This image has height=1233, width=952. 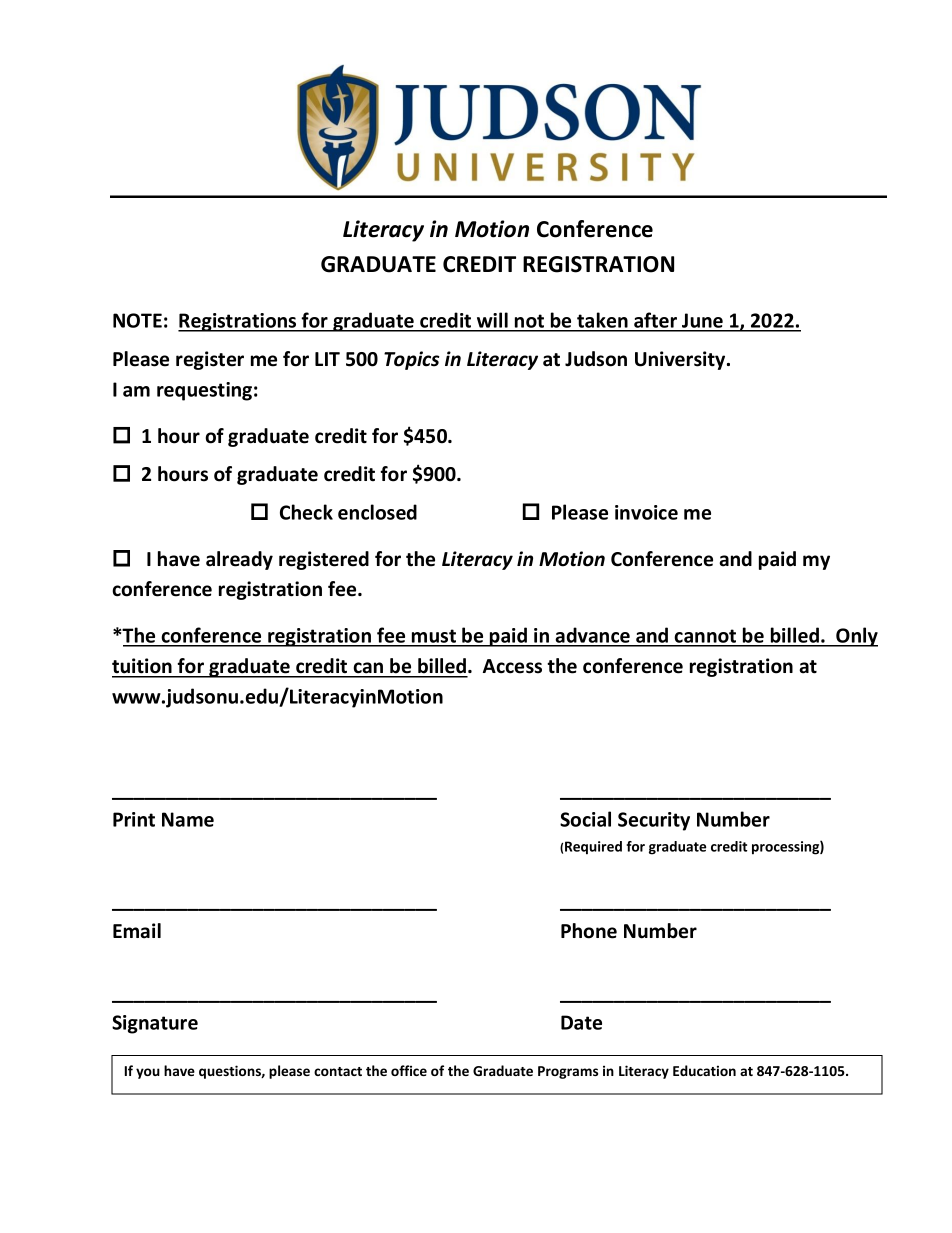 What do you see at coordinates (137, 320) in the image?
I see `NOTE` at bounding box center [137, 320].
